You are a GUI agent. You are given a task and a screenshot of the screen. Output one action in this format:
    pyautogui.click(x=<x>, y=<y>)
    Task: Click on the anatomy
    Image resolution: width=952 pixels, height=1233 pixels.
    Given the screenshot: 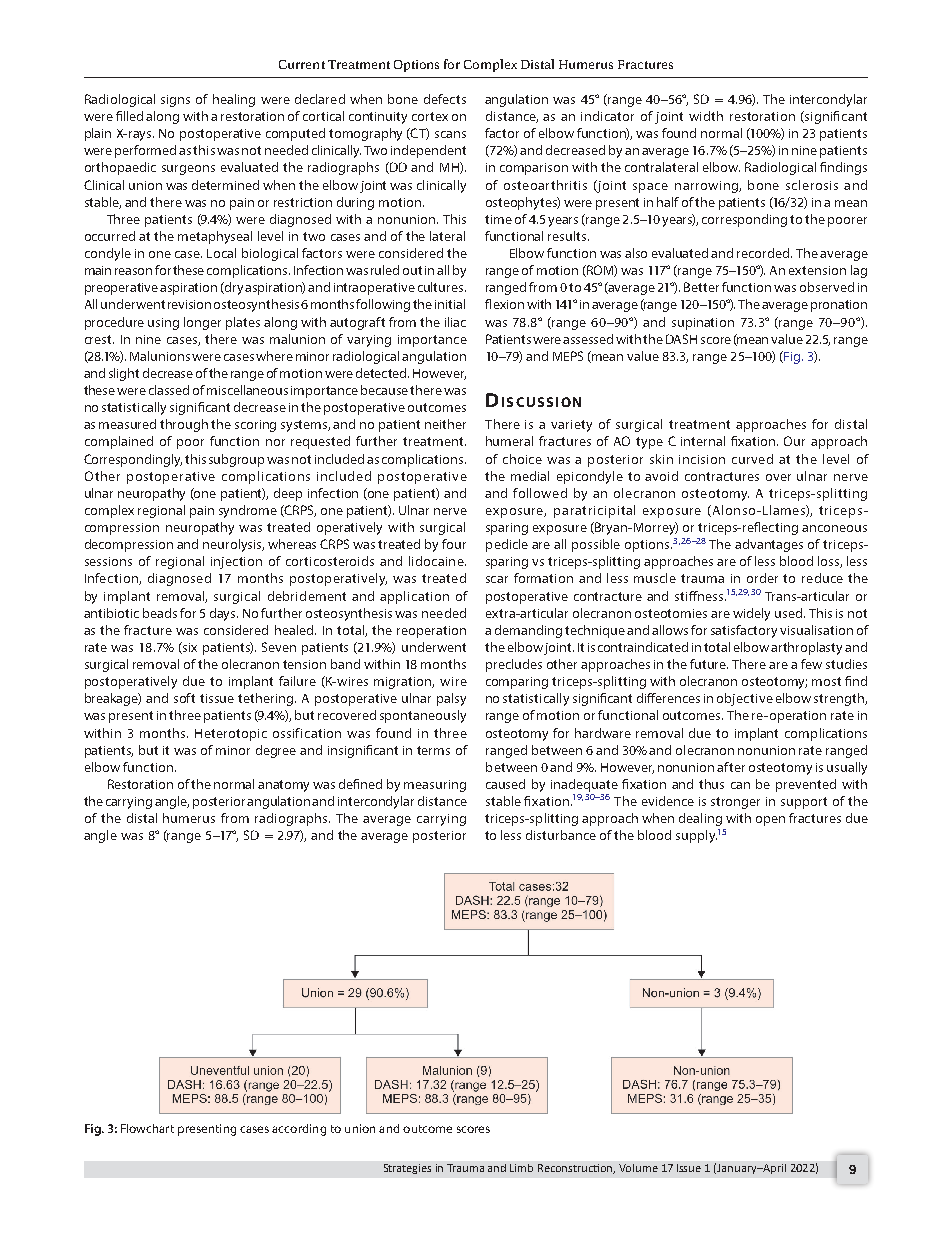 What is the action you would take?
    pyautogui.click(x=283, y=786)
